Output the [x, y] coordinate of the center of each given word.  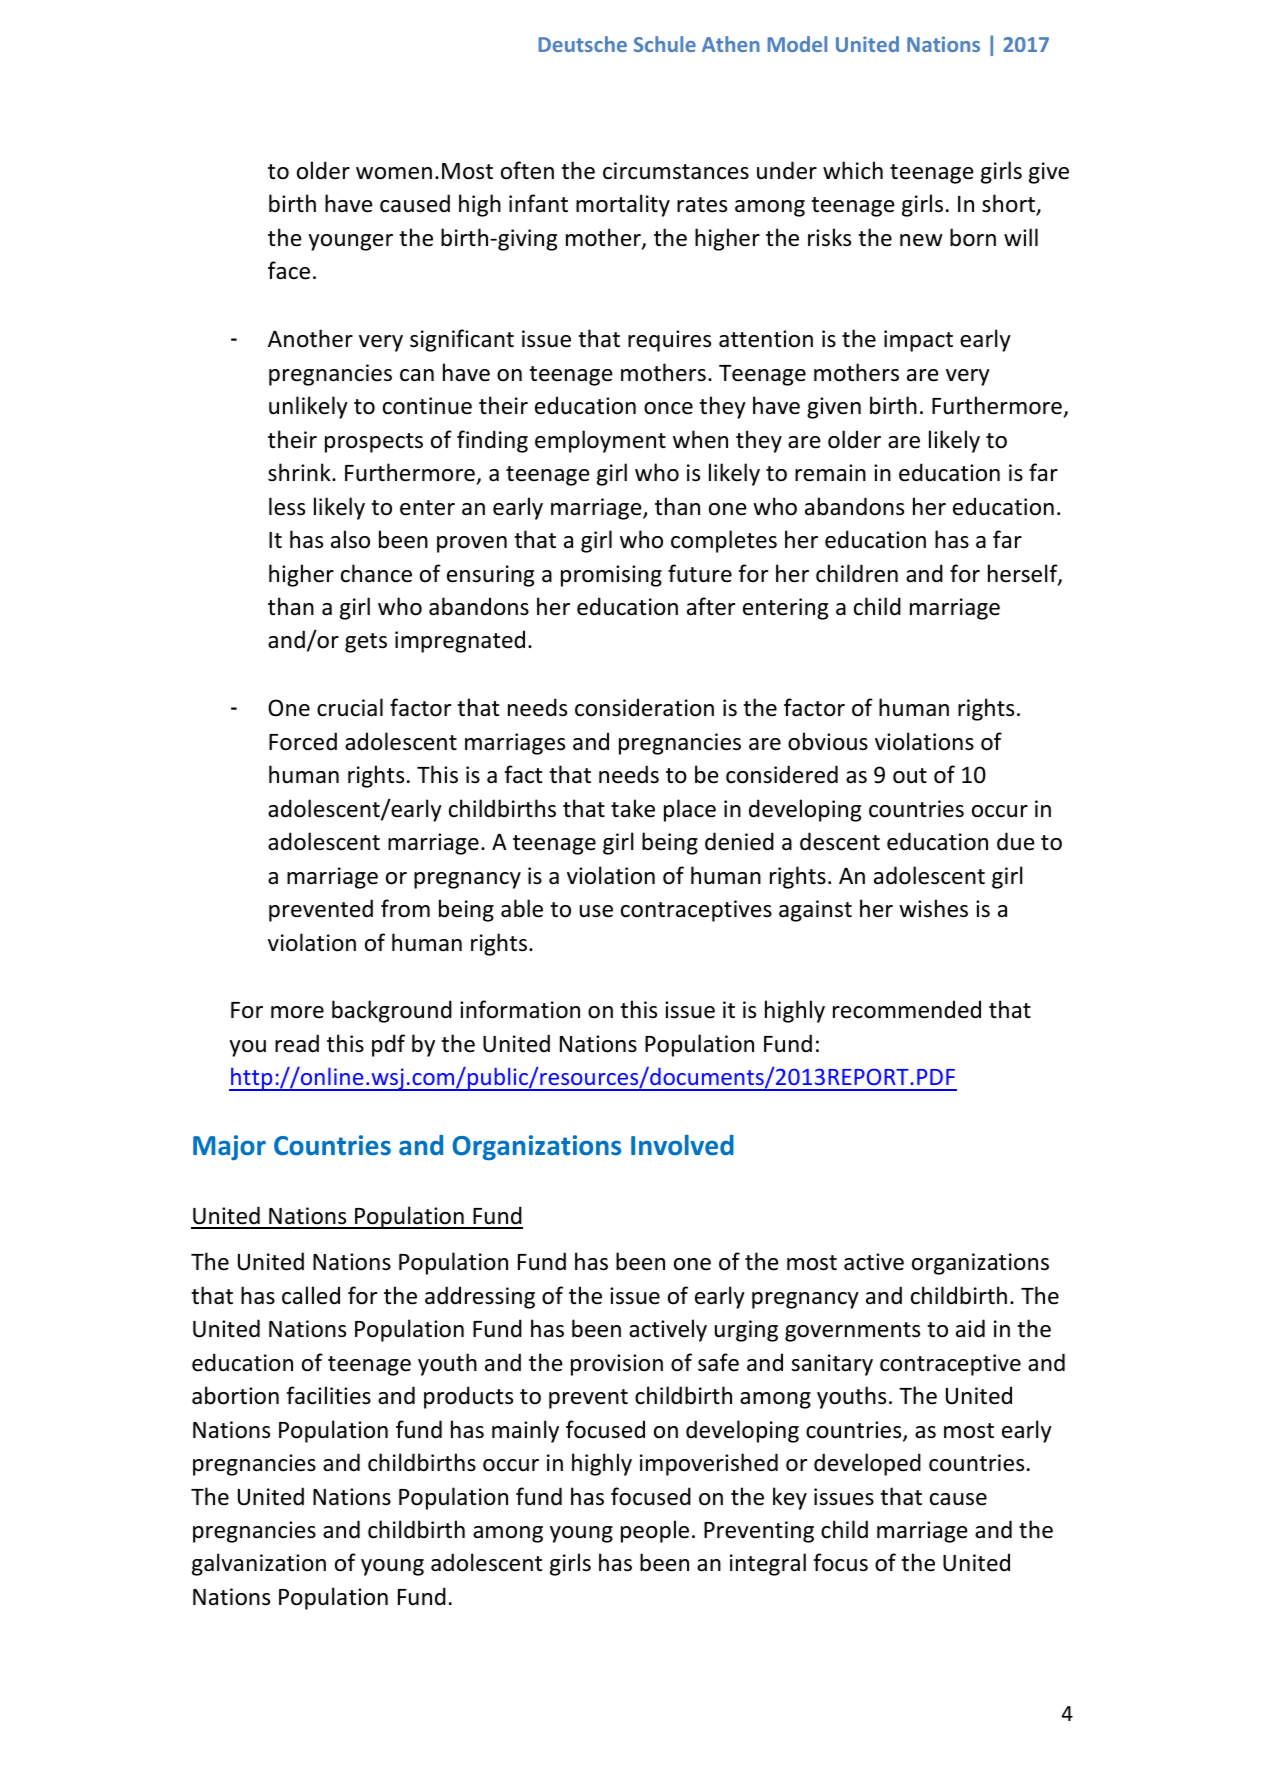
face [289, 270]
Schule [665, 44]
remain [830, 473]
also [350, 539]
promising [611, 576]
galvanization [259, 1564]
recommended [907, 1009]
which [853, 170]
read [297, 1043]
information [520, 1009]
